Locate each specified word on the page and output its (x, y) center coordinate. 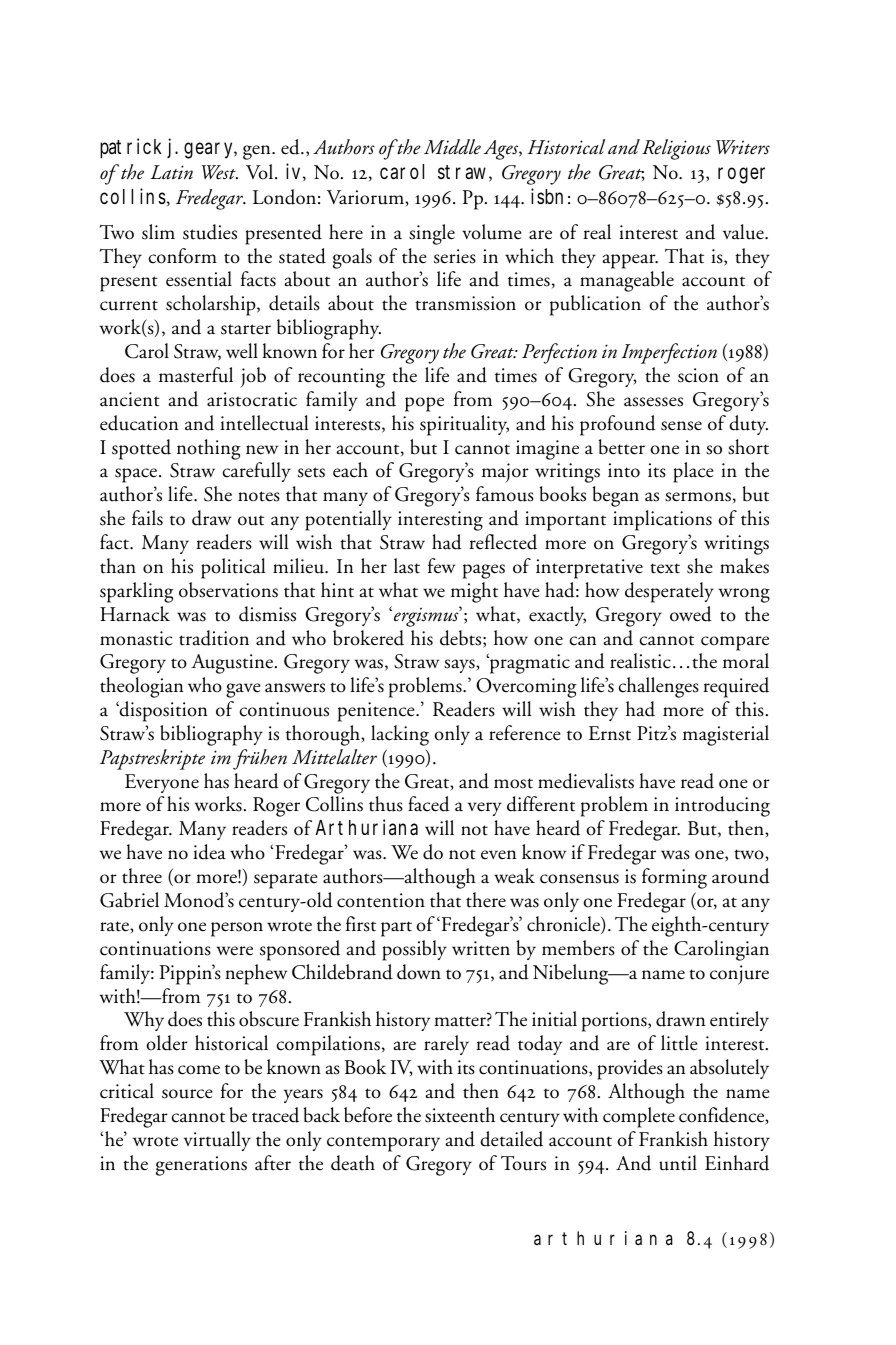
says (460, 666)
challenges (658, 687)
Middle (452, 147)
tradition (214, 638)
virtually (217, 1141)
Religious (676, 149)
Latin (172, 172)
